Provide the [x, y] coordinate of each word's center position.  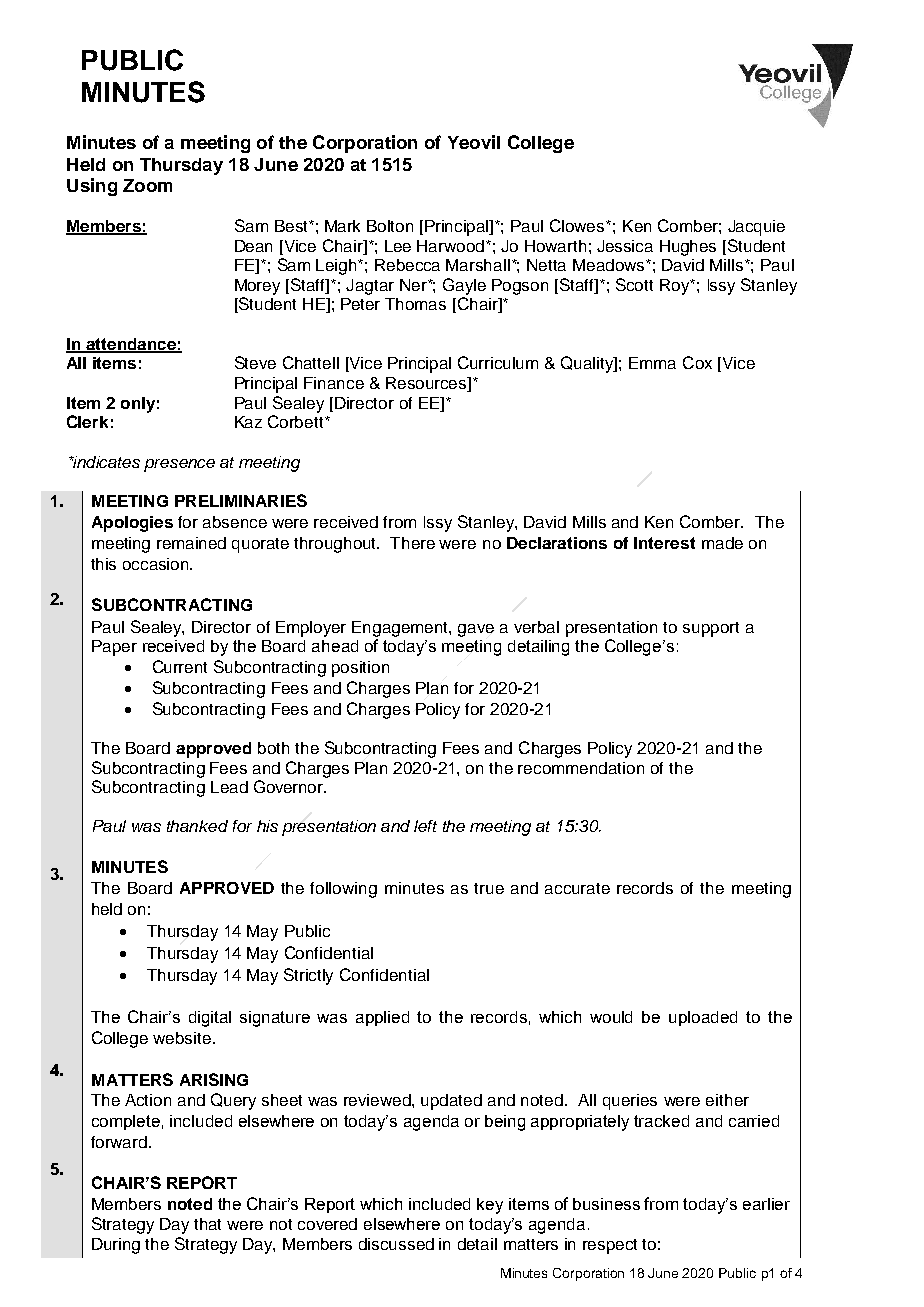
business [606, 1204]
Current [180, 666]
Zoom [147, 185]
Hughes [688, 248]
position [360, 669]
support [711, 629]
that [207, 1224]
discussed [396, 1244]
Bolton [390, 226]
